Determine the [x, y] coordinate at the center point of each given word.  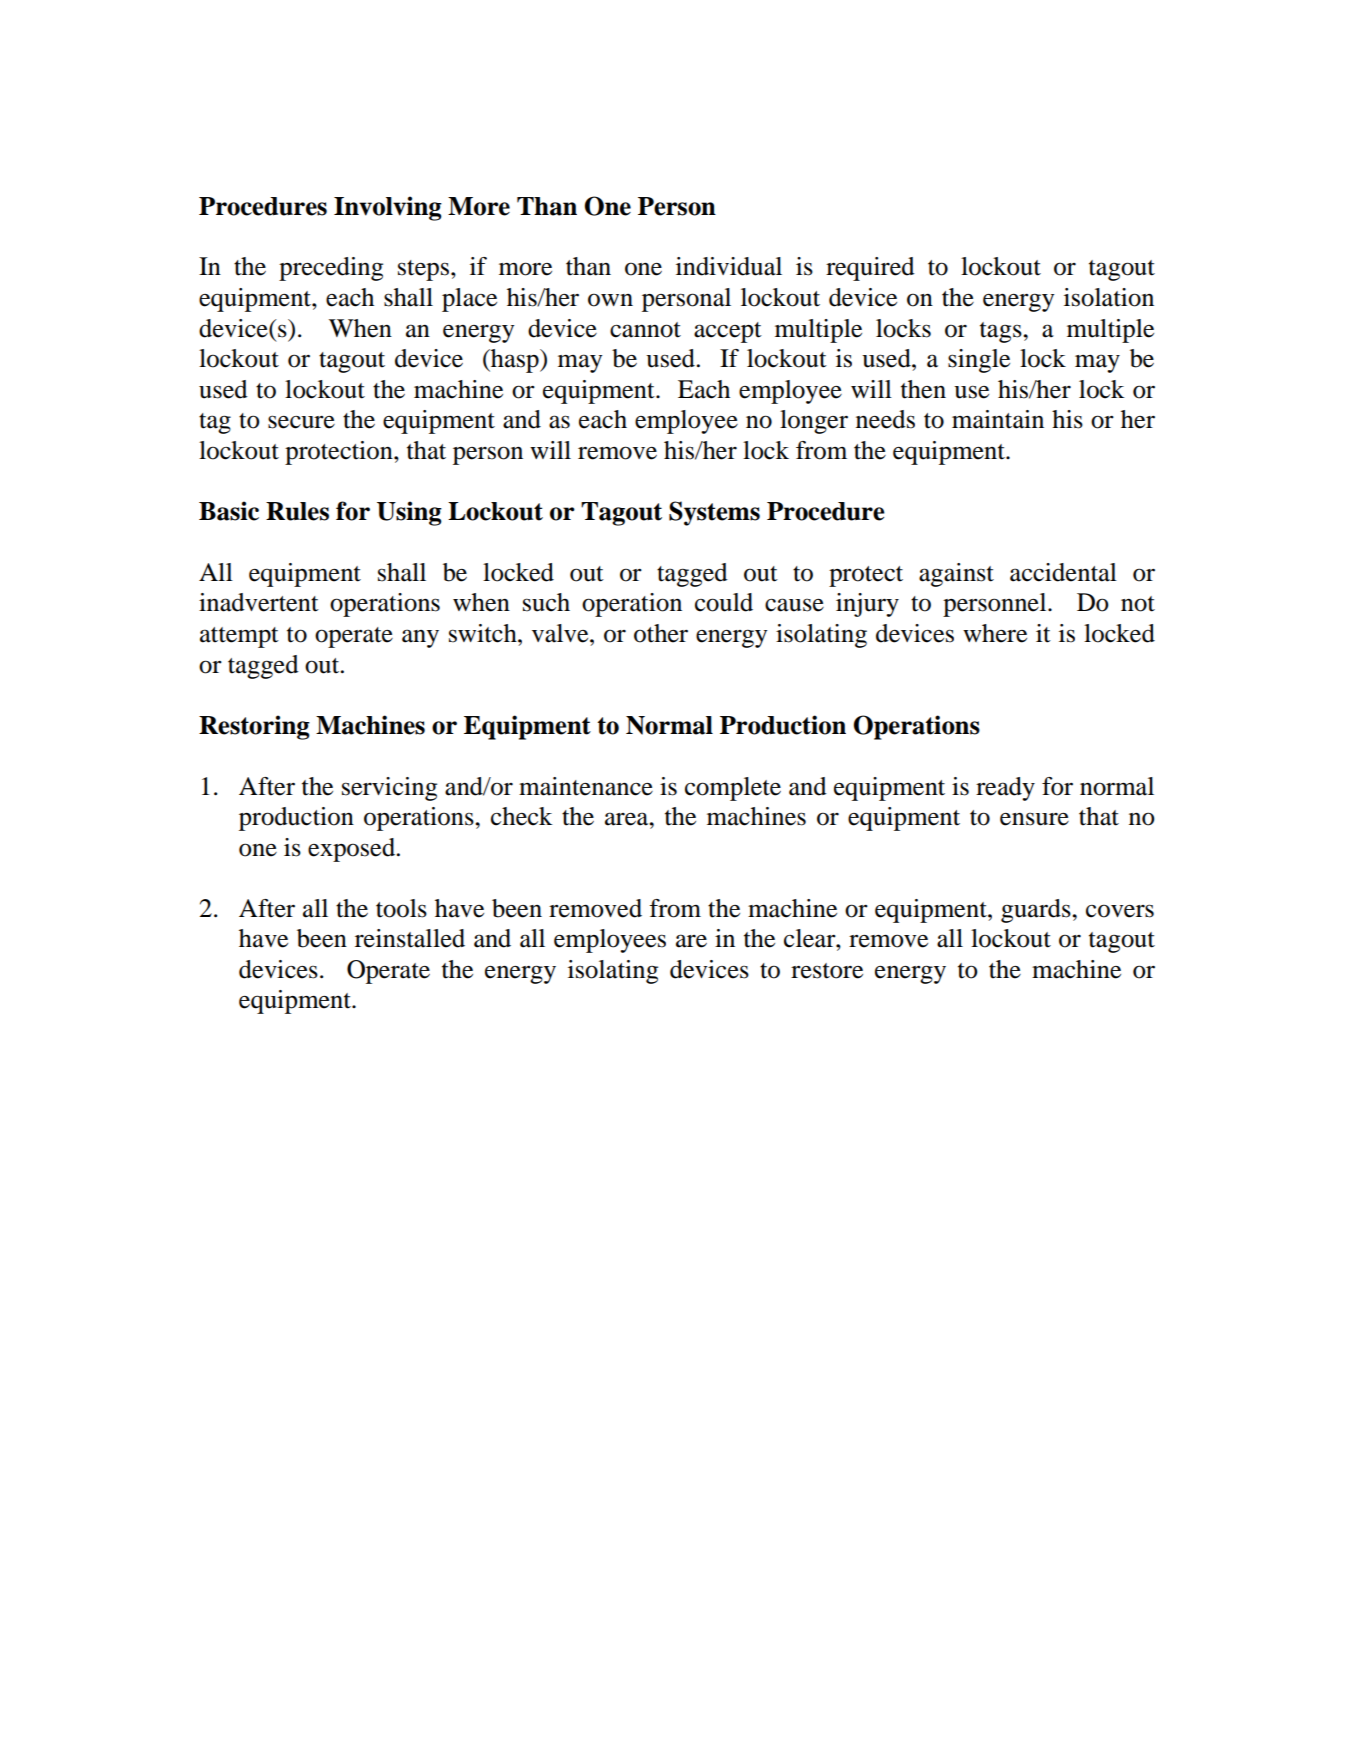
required [870, 269]
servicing [389, 789]
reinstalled [410, 938]
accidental [1063, 572]
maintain [998, 419]
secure [301, 422]
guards [1037, 911]
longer [814, 422]
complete [733, 789]
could [724, 602]
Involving [388, 208]
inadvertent [259, 602]
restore [827, 971]
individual [729, 266]
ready [1005, 789]
